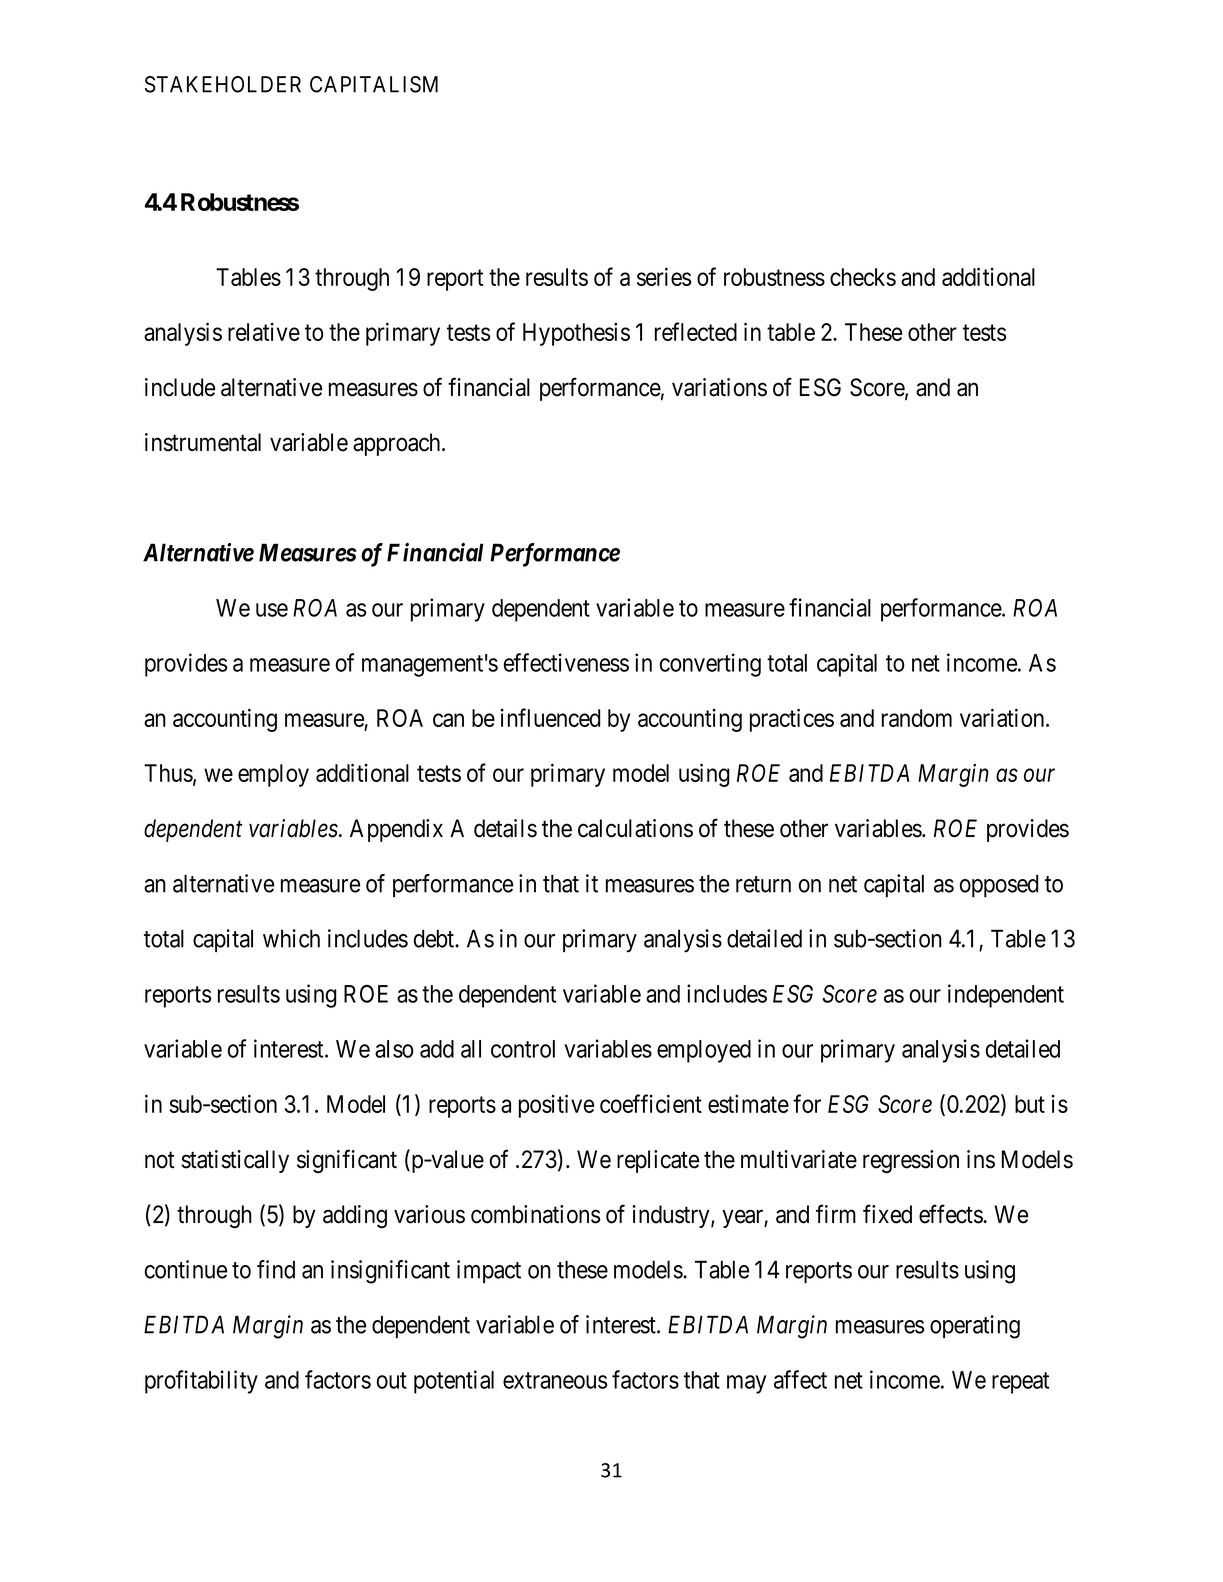  What do you see at coordinates (555, 1380) in the document?
I see `extraneous` at bounding box center [555, 1380].
